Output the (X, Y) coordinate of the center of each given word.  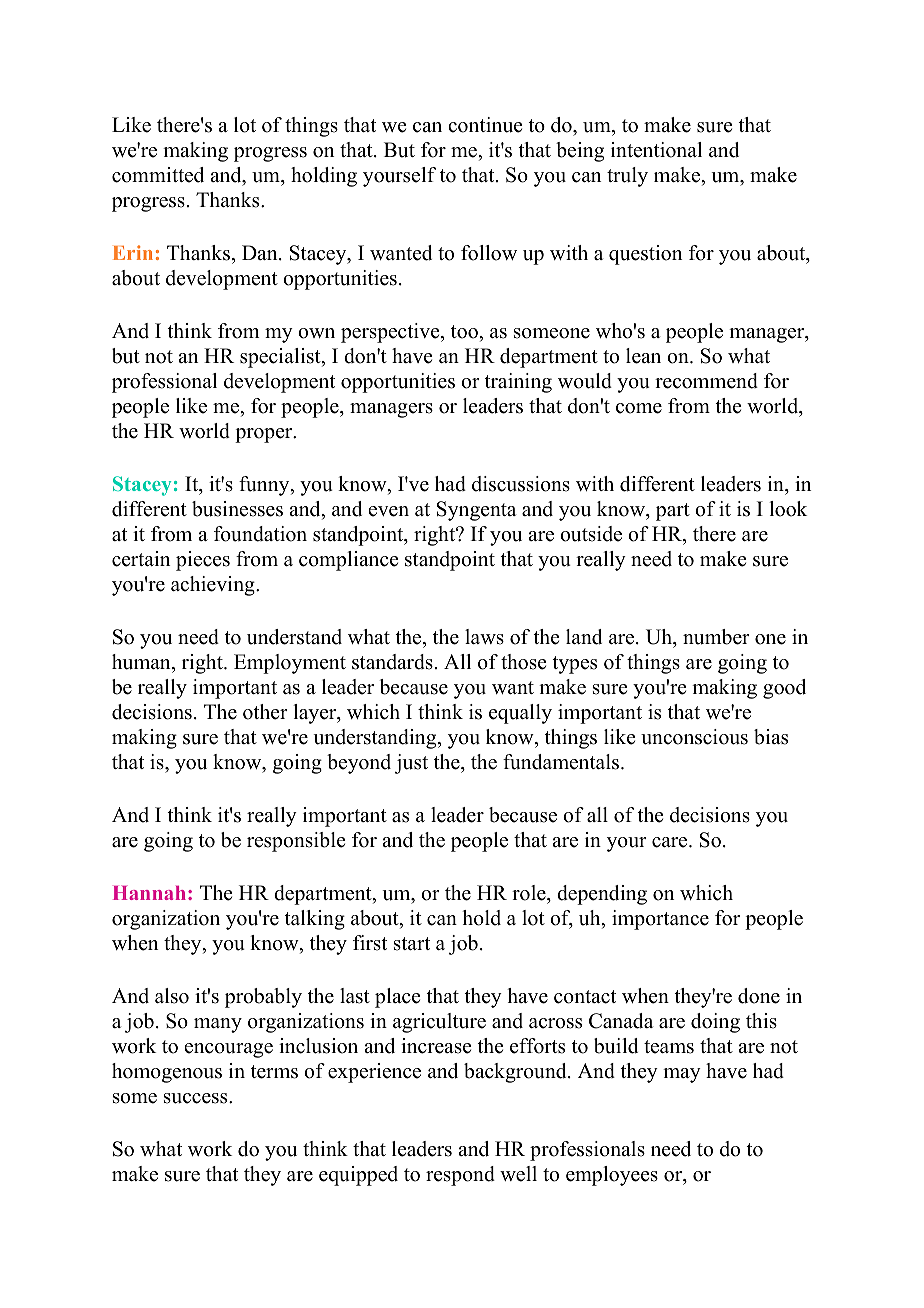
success (197, 1098)
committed (158, 175)
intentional (656, 150)
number (716, 637)
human (142, 662)
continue (485, 125)
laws (484, 637)
